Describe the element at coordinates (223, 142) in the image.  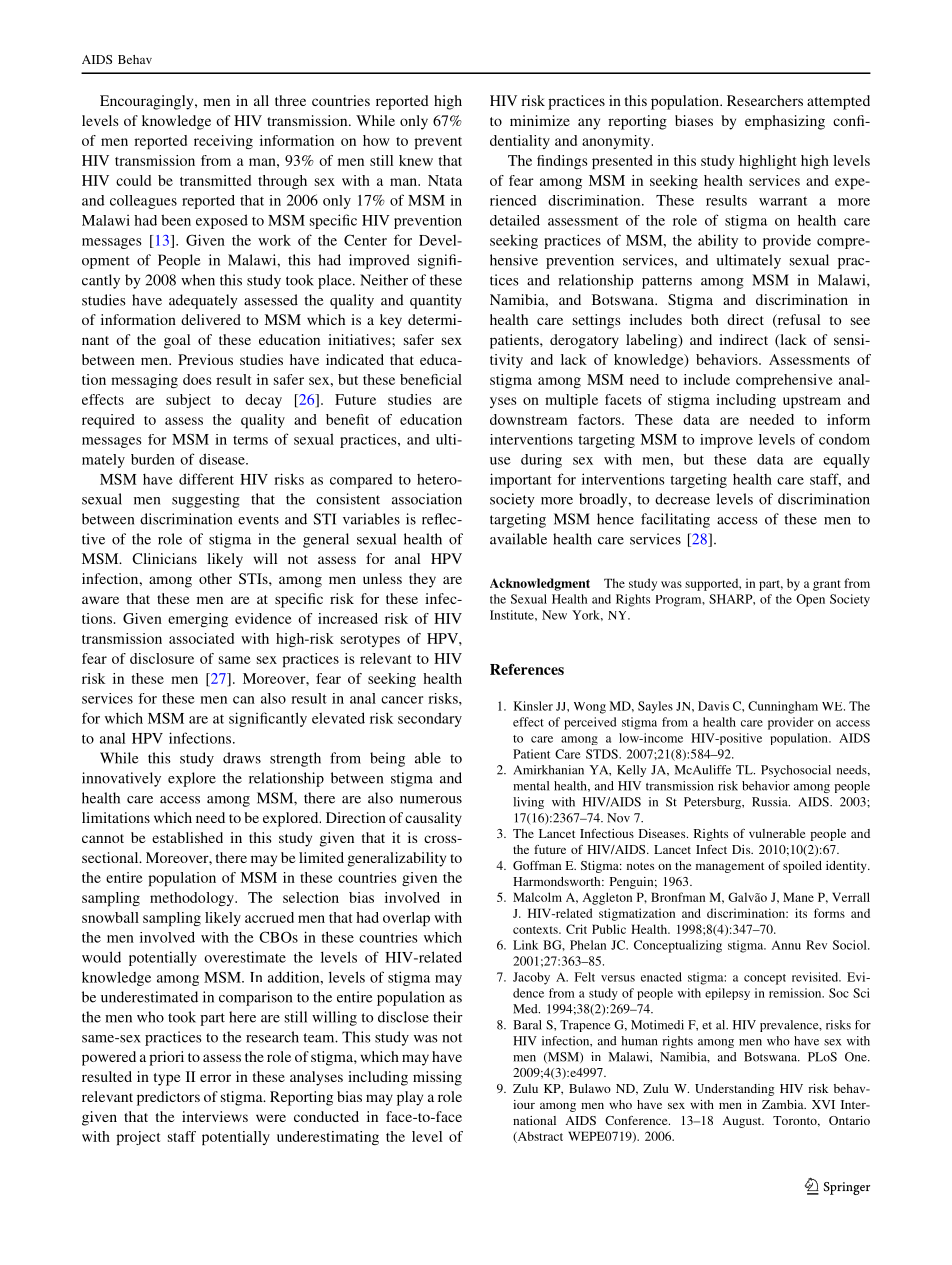
I see `receiving` at that location.
